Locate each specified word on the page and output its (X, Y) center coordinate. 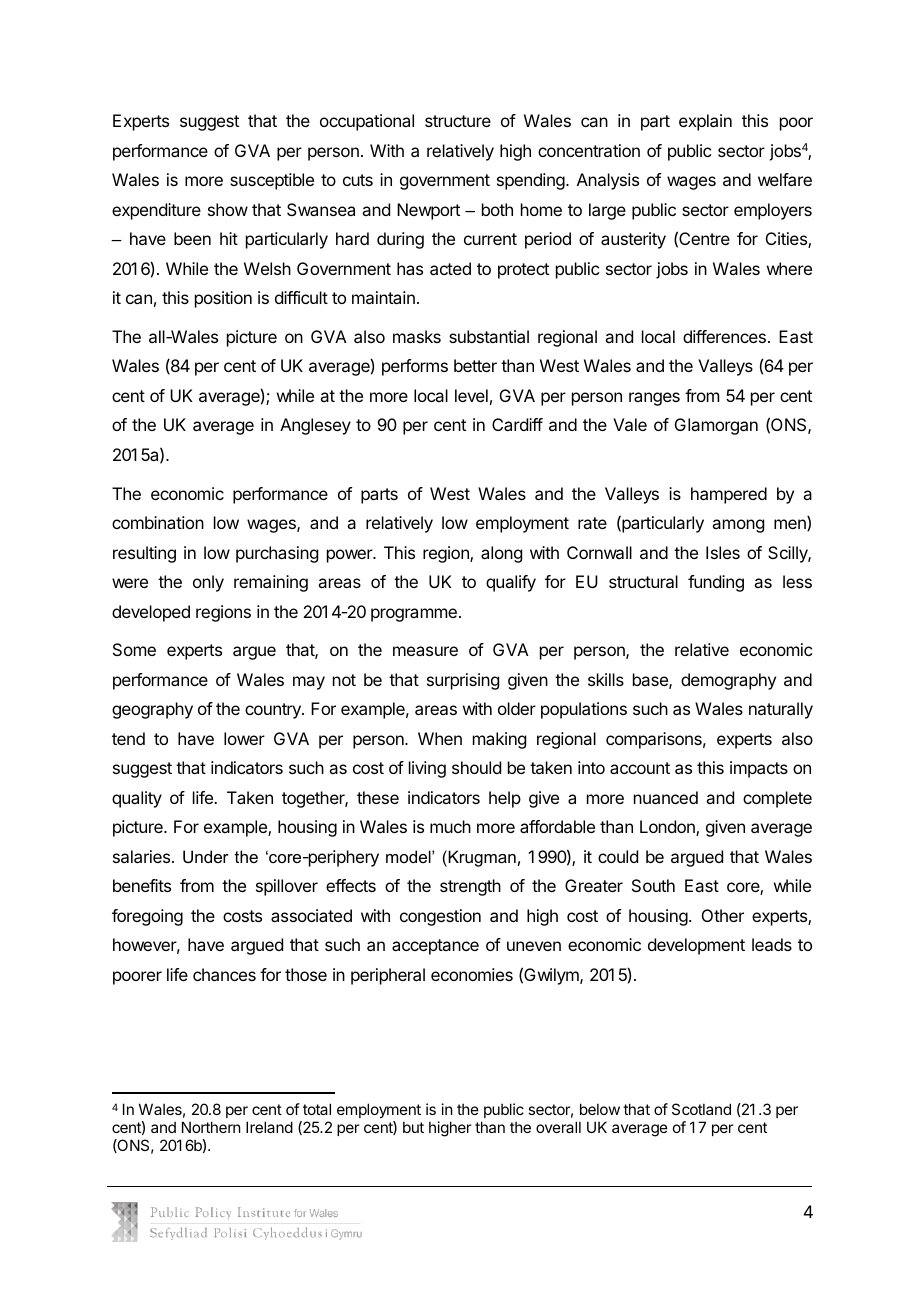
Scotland (701, 1109)
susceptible (272, 181)
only (208, 583)
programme (414, 615)
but (413, 1127)
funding (716, 583)
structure (458, 121)
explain (705, 122)
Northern (211, 1127)
